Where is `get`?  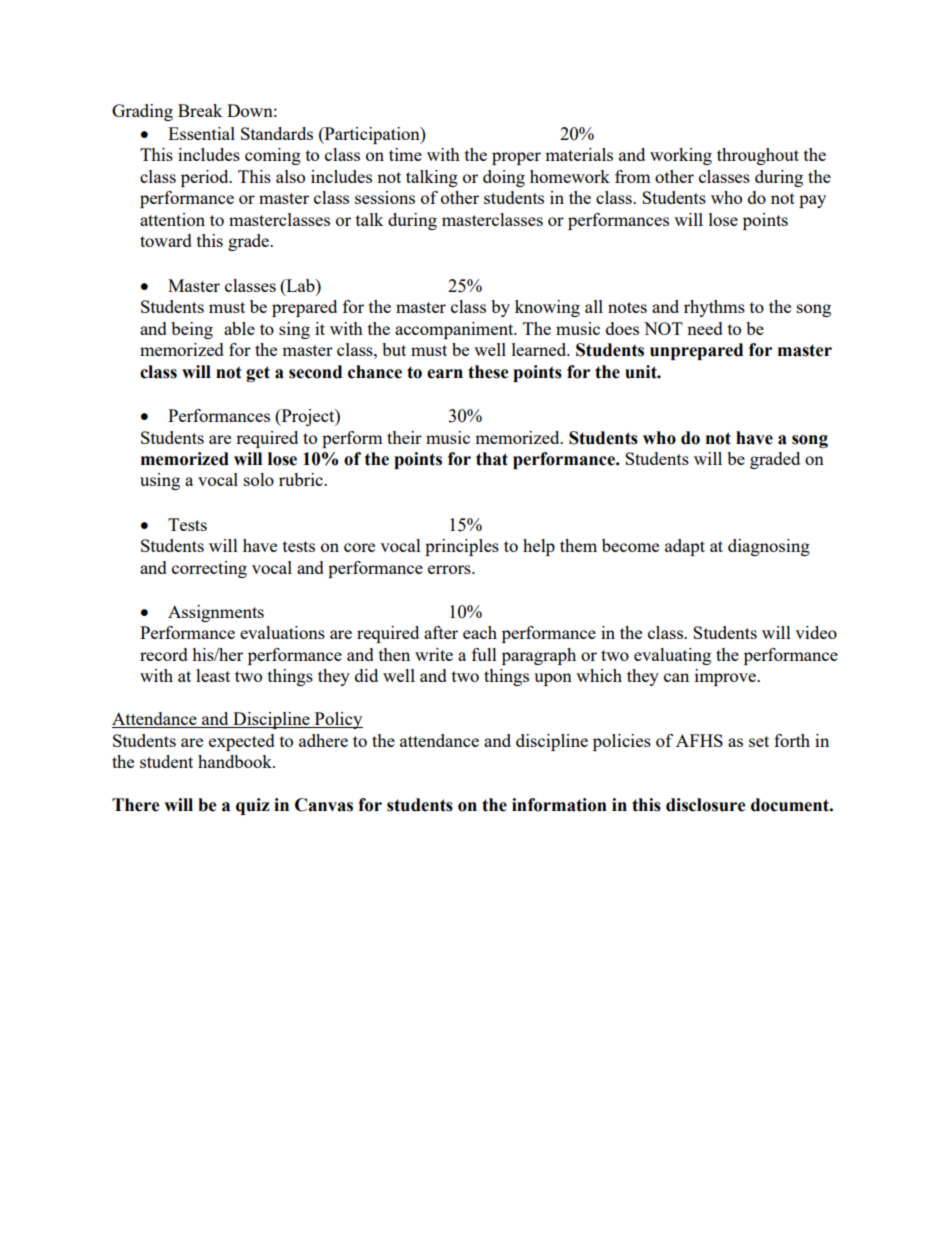
get is located at coordinates (258, 374).
